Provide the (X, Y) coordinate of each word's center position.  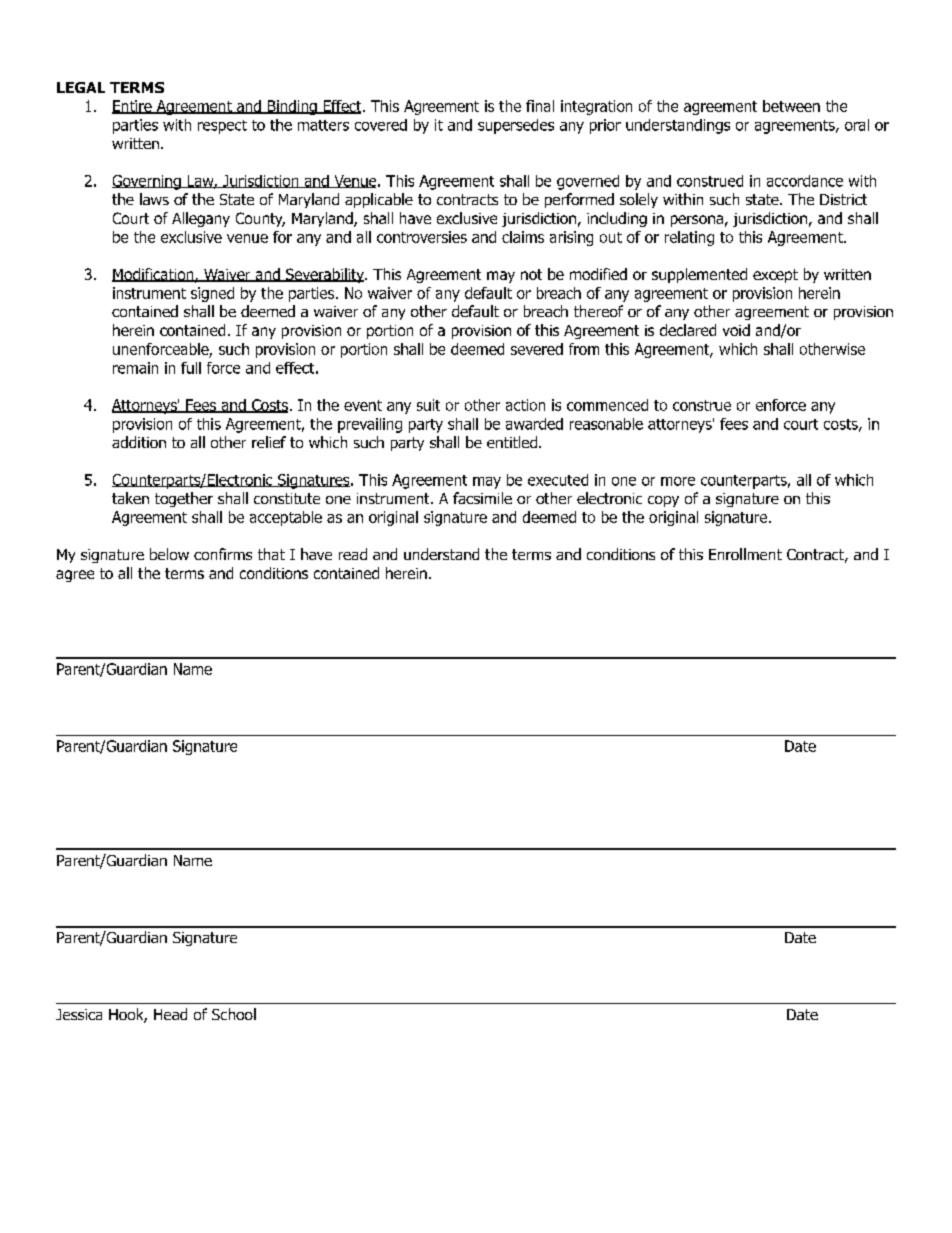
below (169, 554)
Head (170, 1014)
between (791, 106)
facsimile (482, 498)
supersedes (516, 126)
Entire (133, 107)
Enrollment (745, 554)
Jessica (79, 1014)
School (234, 1014)
